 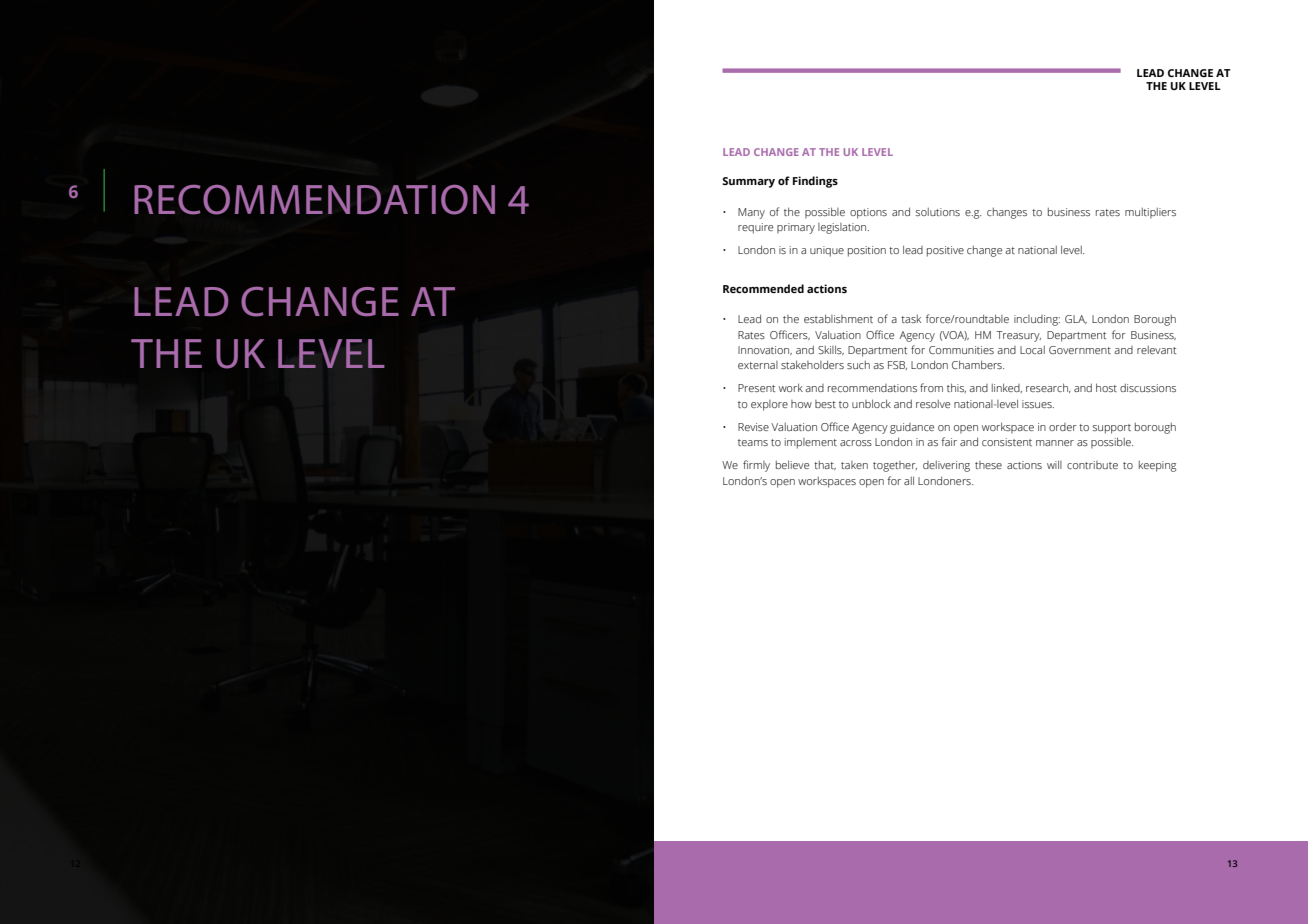 What do you see at coordinates (1150, 213) in the screenshot?
I see `multipliers` at bounding box center [1150, 213].
